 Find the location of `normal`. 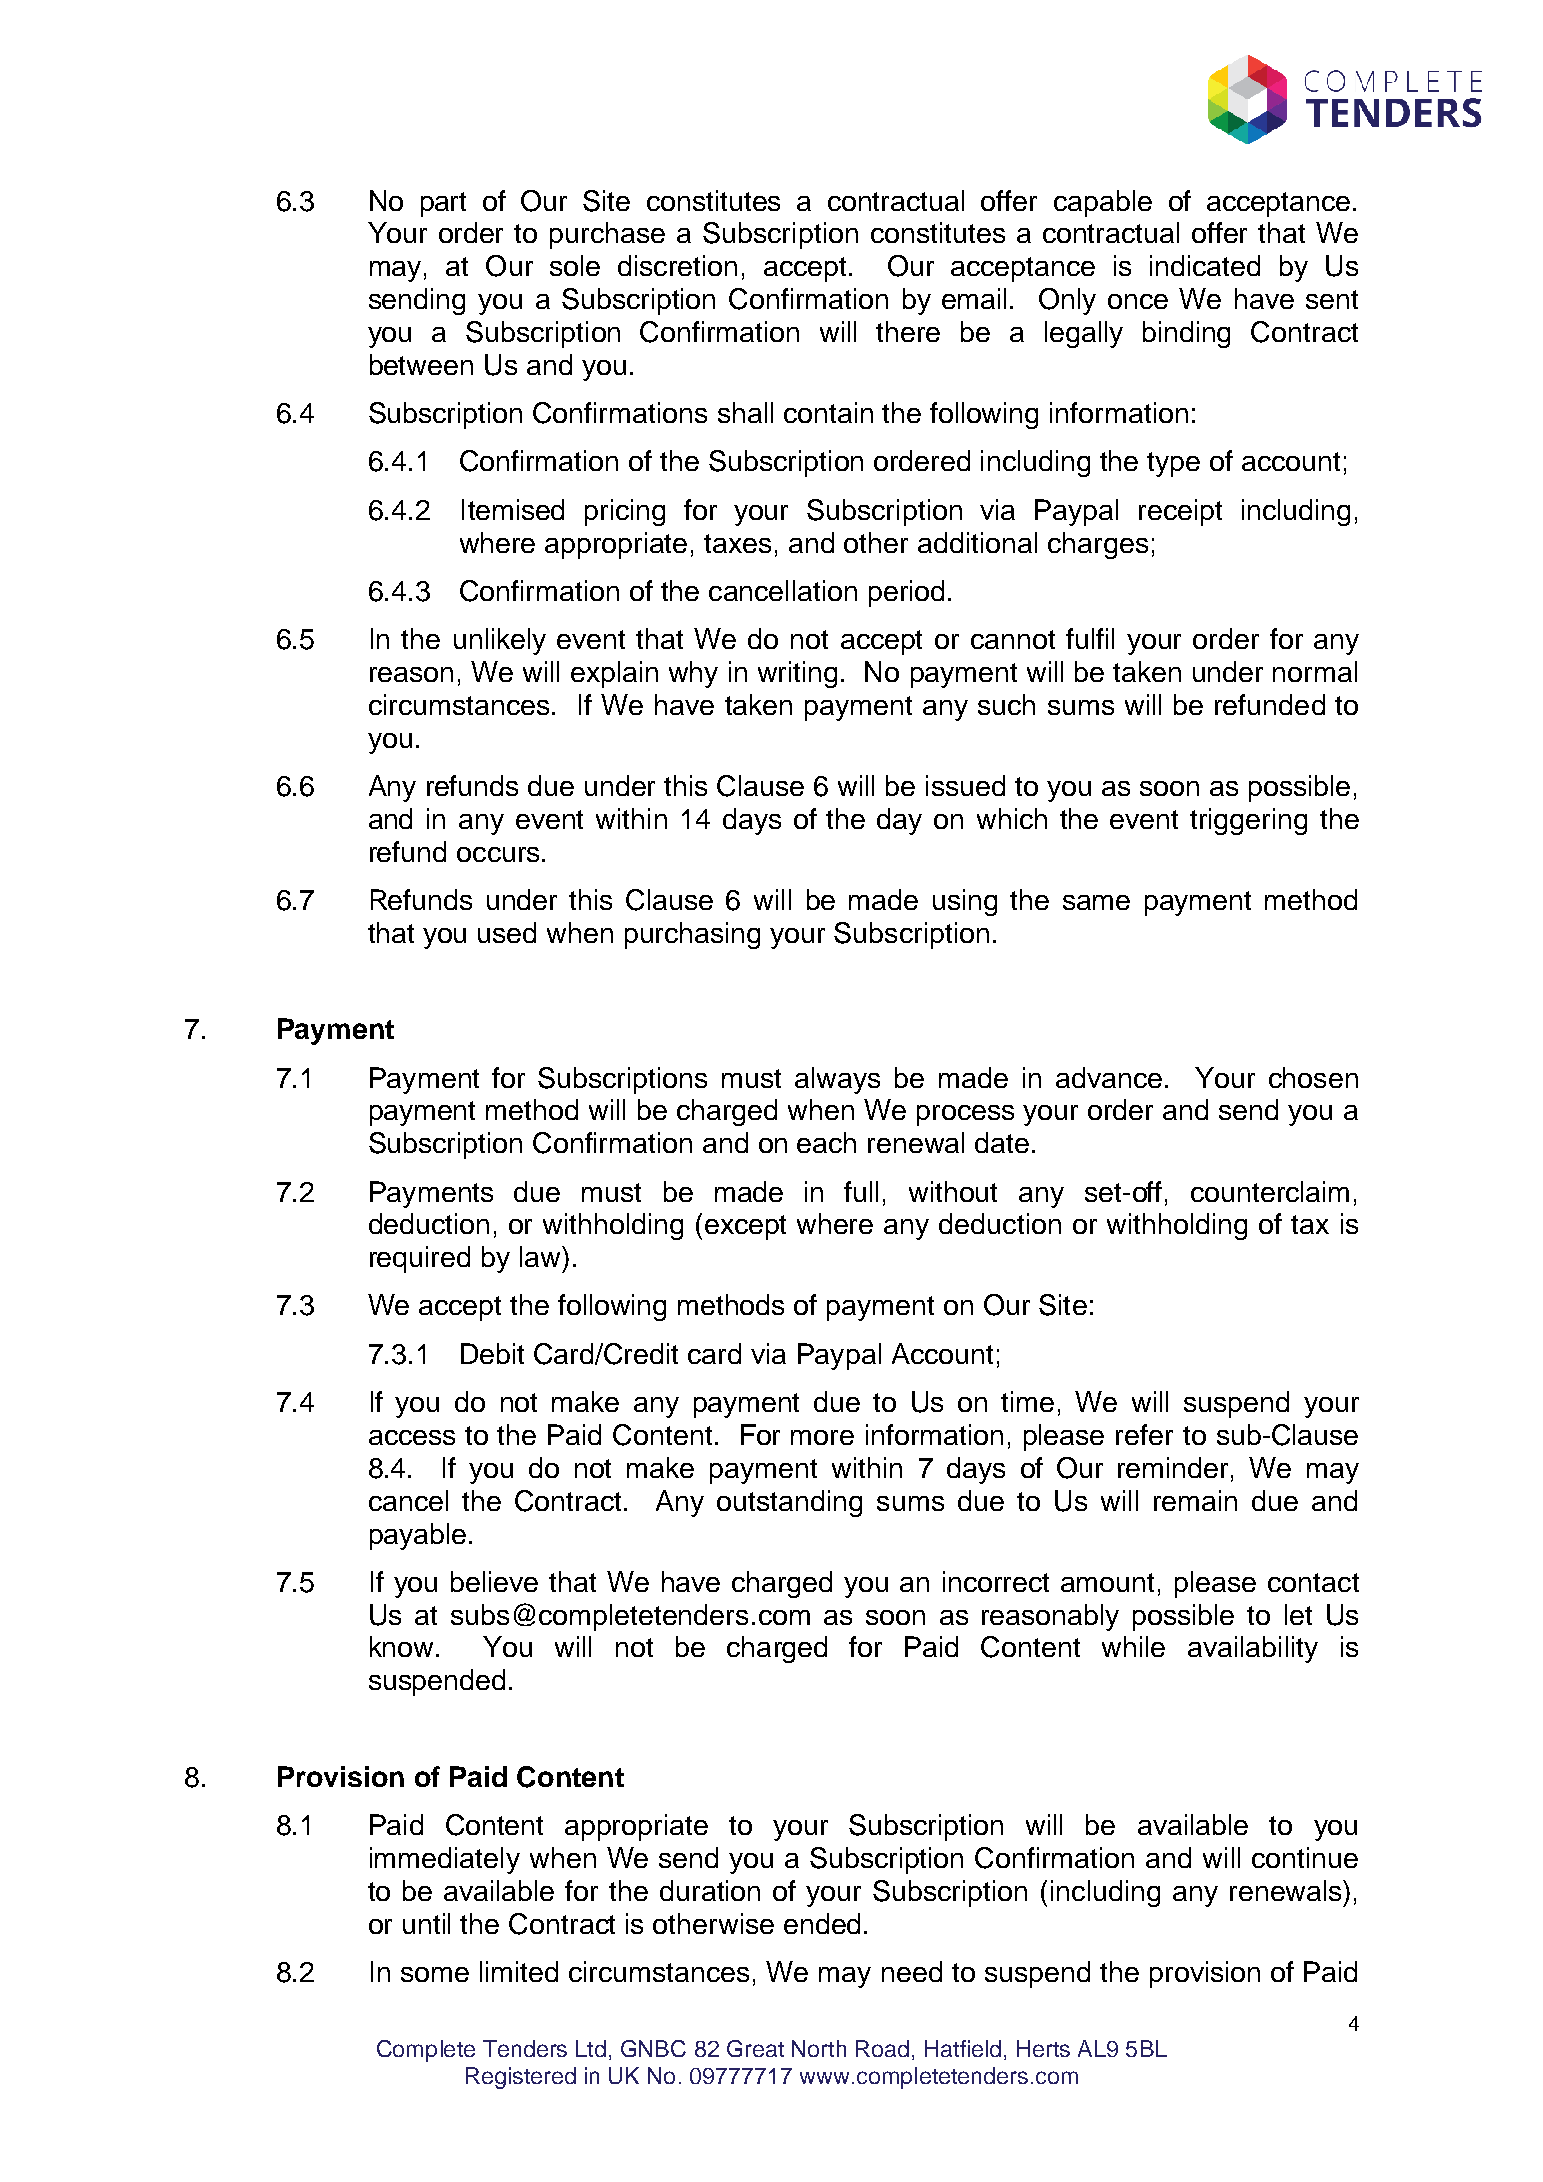

normal is located at coordinates (1315, 671).
